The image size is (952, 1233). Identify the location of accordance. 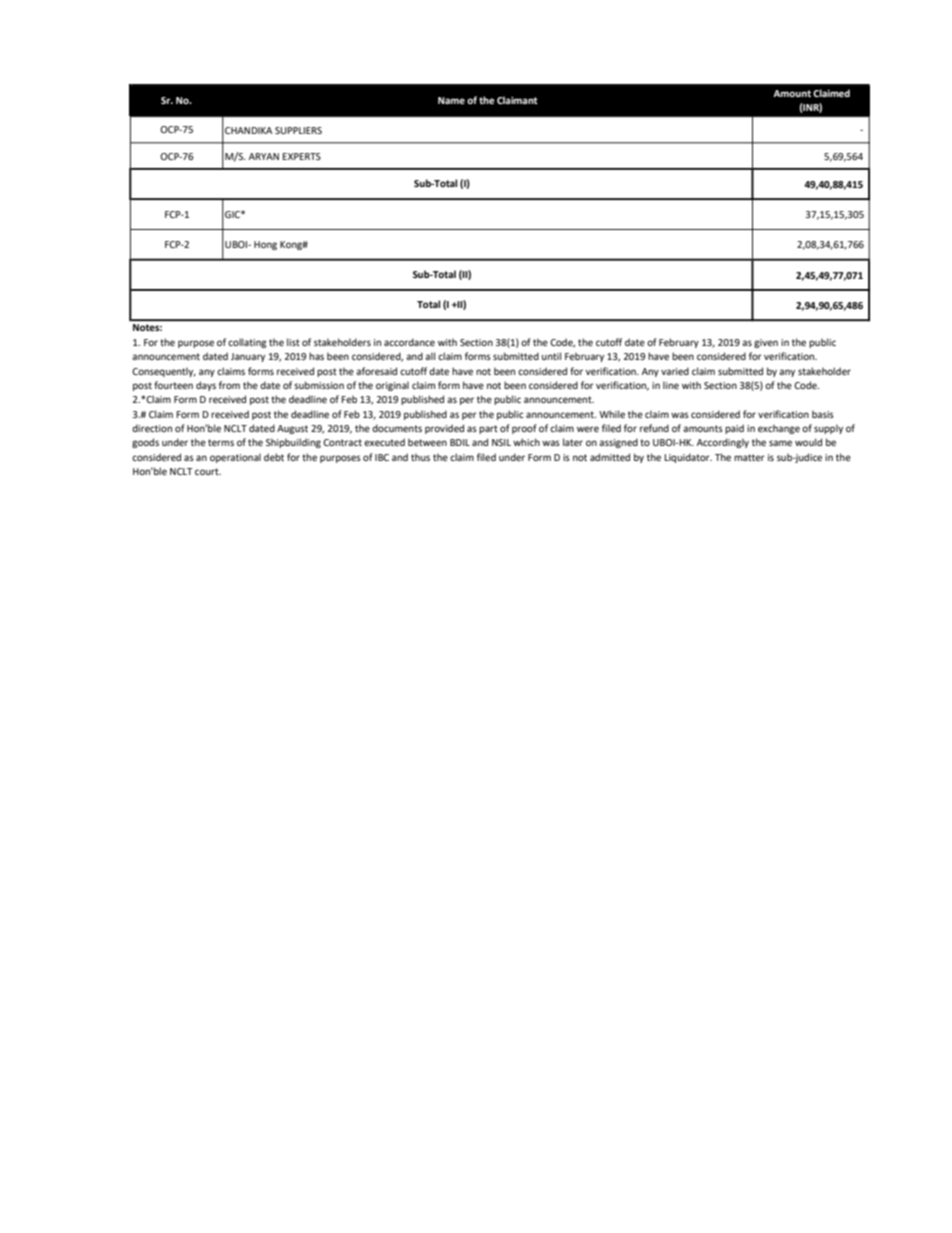
(409, 342).
